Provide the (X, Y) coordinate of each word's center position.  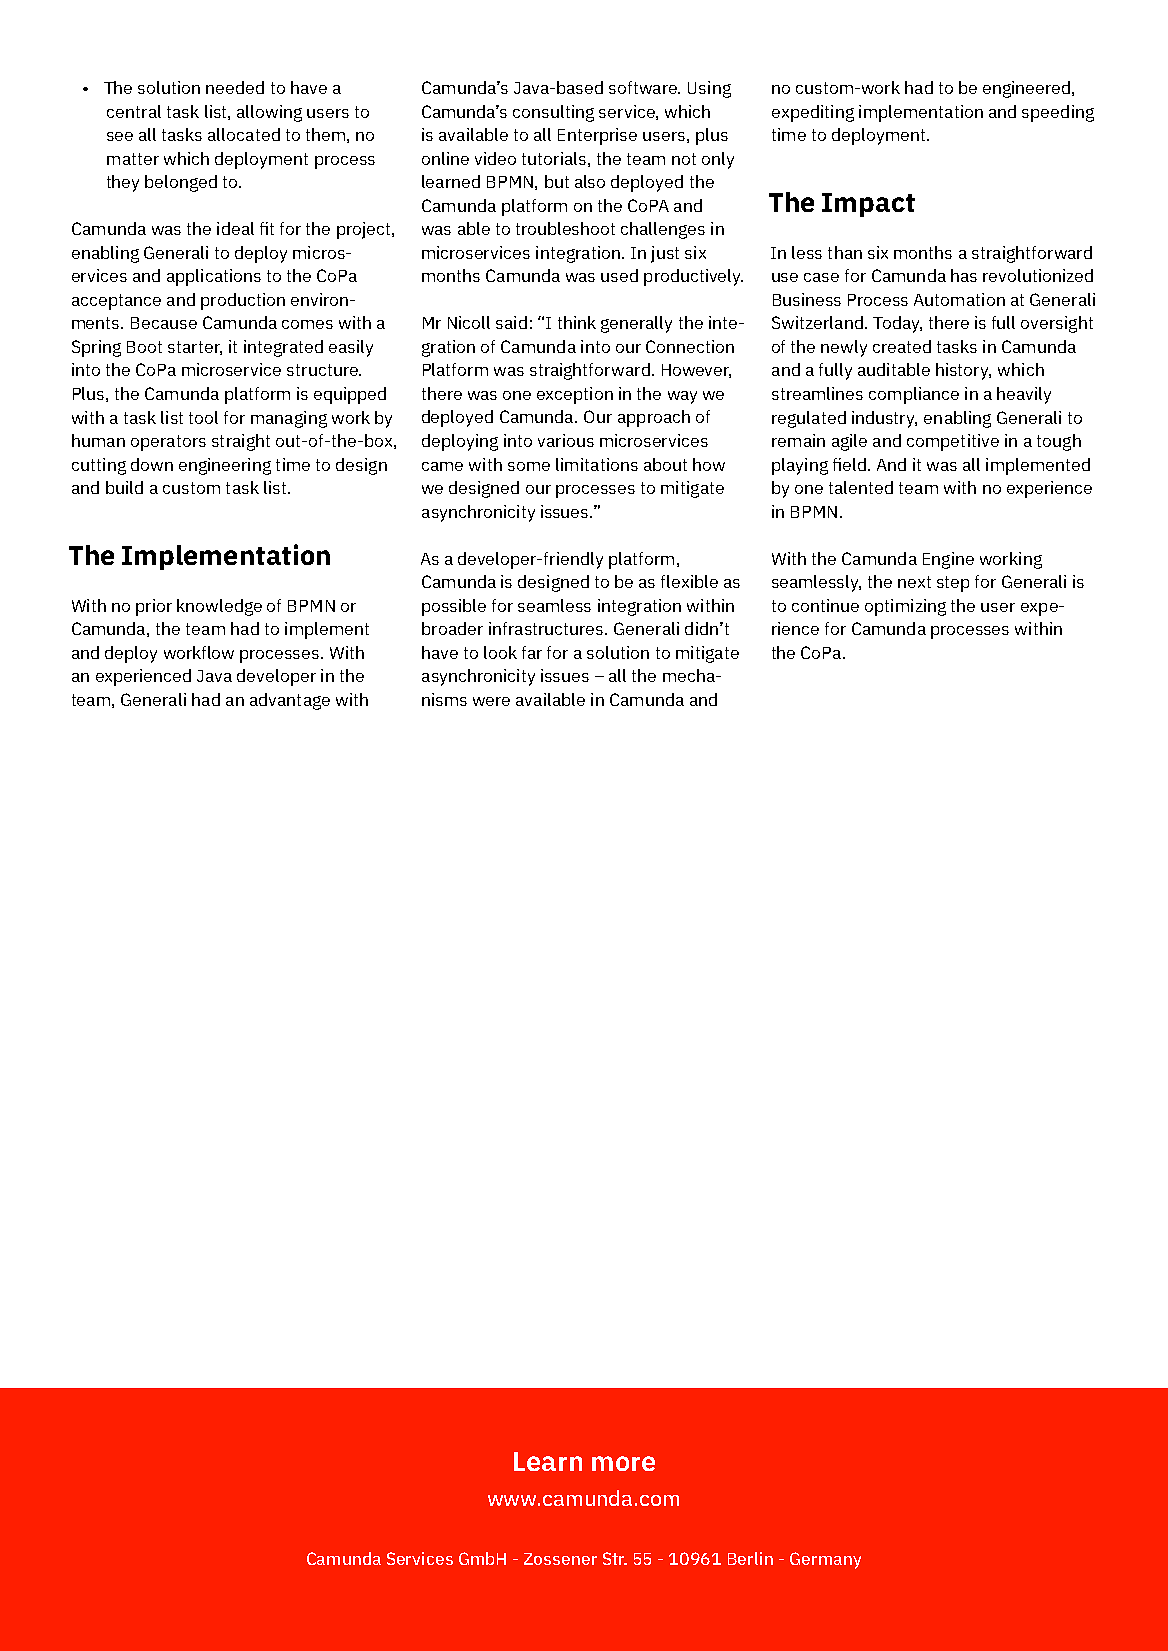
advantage (290, 701)
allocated (244, 134)
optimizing (905, 607)
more (623, 1463)
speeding (1058, 113)
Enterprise (597, 136)
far (532, 652)
